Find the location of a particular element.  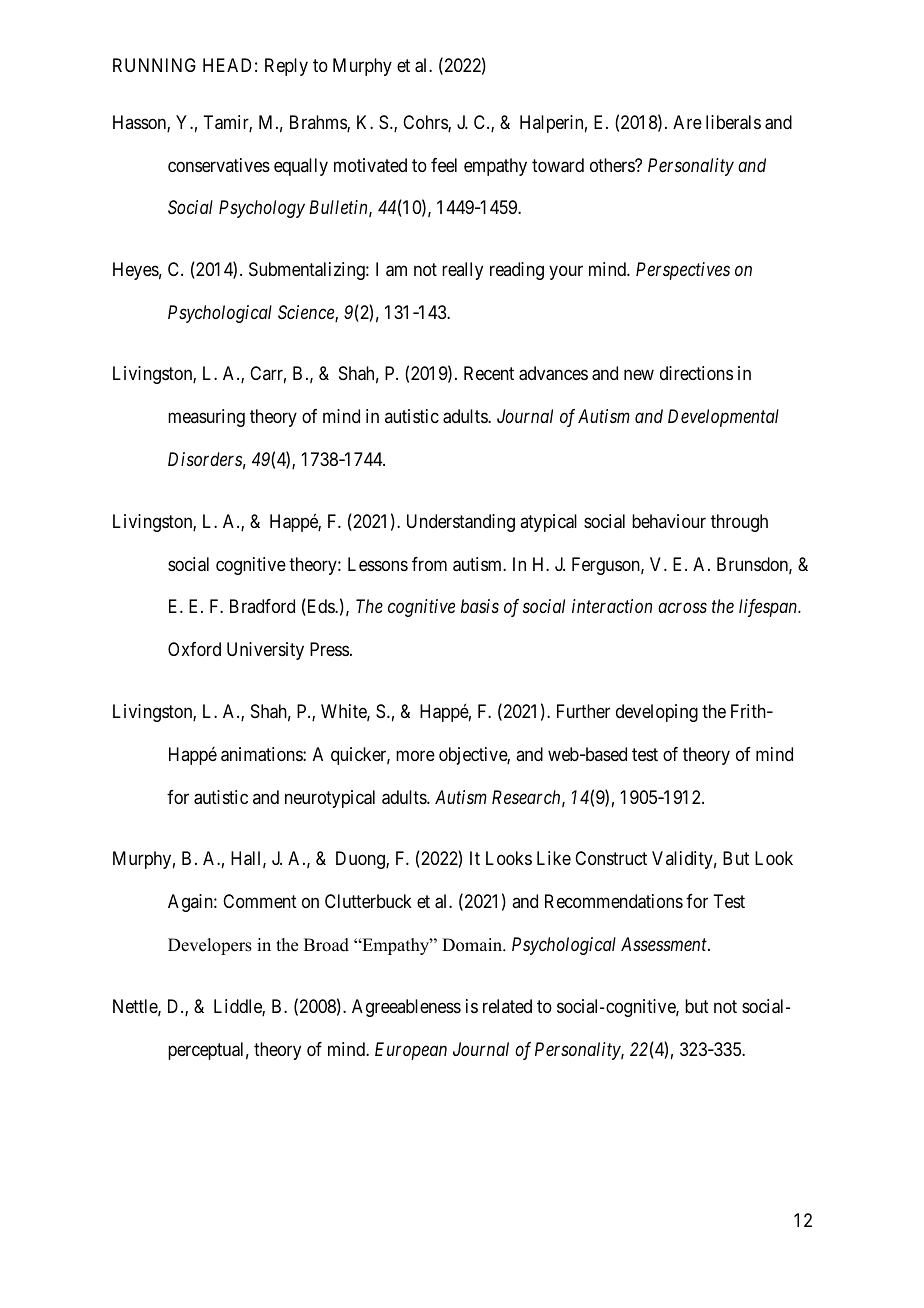

Assessment is located at coordinates (665, 944).
